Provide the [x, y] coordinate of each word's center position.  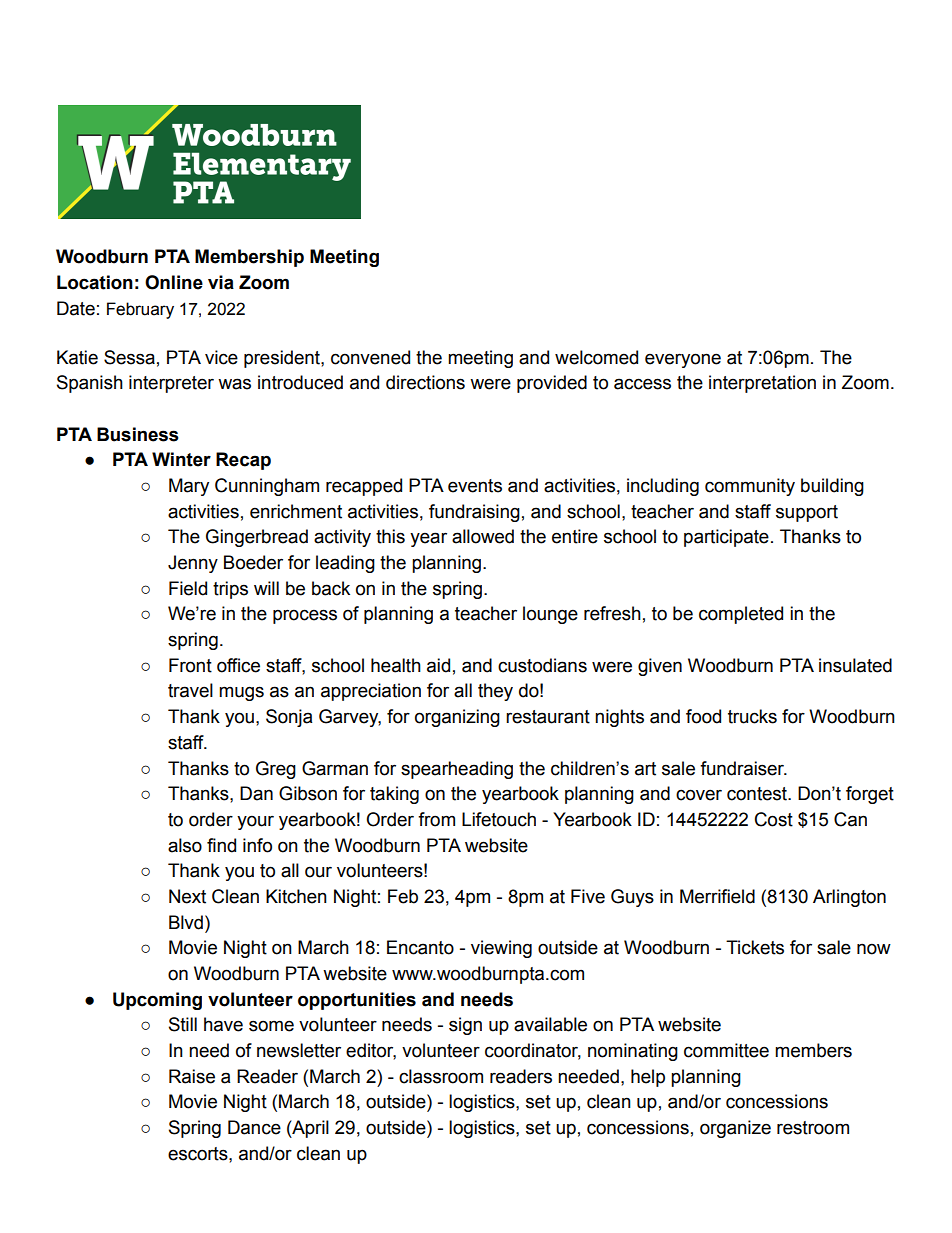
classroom [441, 1076]
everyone [683, 360]
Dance [254, 1127]
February [140, 310]
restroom [813, 1128]
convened [370, 357]
